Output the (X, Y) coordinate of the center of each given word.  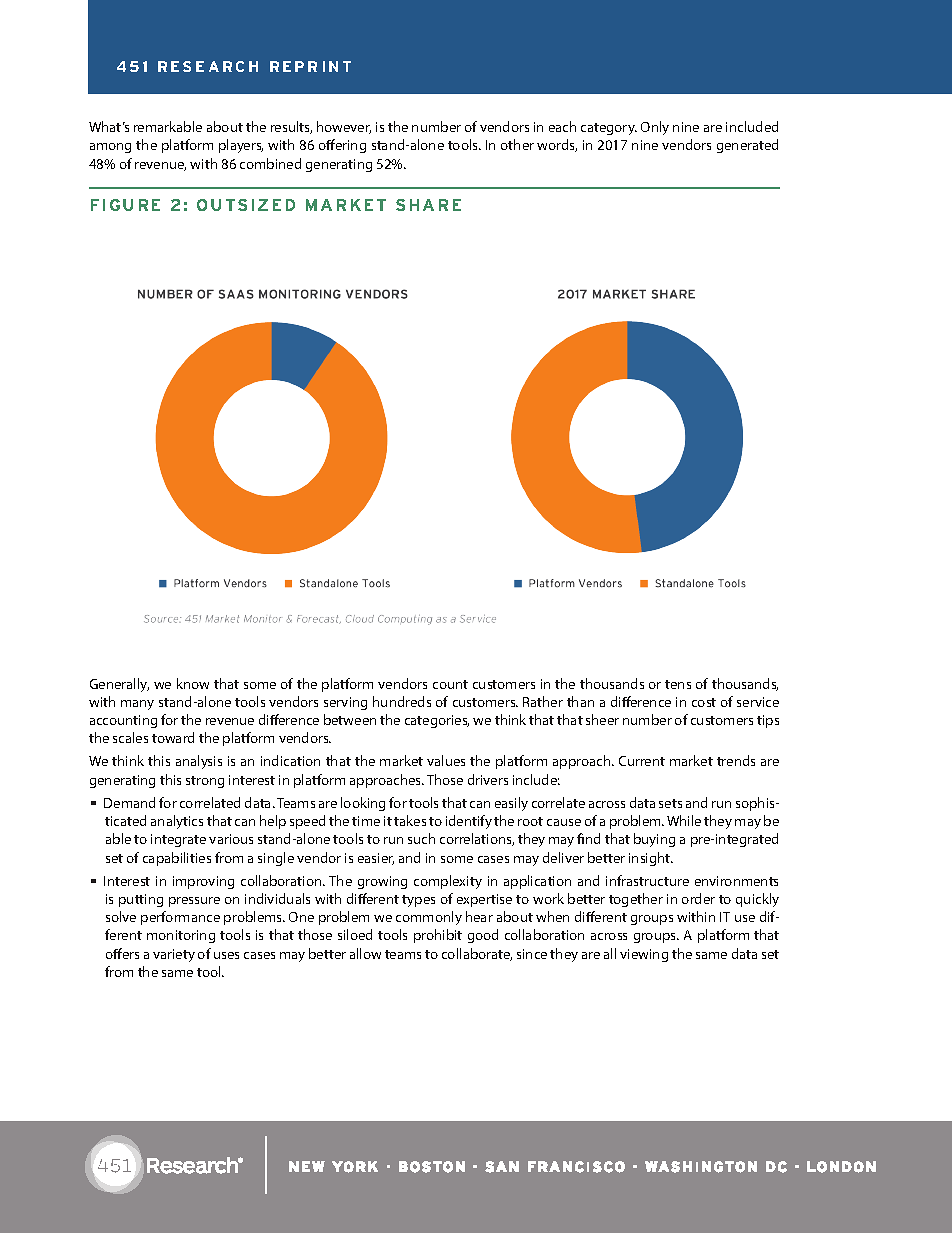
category (609, 129)
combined (270, 163)
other (517, 144)
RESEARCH (208, 66)
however (344, 127)
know (193, 683)
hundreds (402, 701)
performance (180, 918)
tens (678, 684)
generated (747, 146)
